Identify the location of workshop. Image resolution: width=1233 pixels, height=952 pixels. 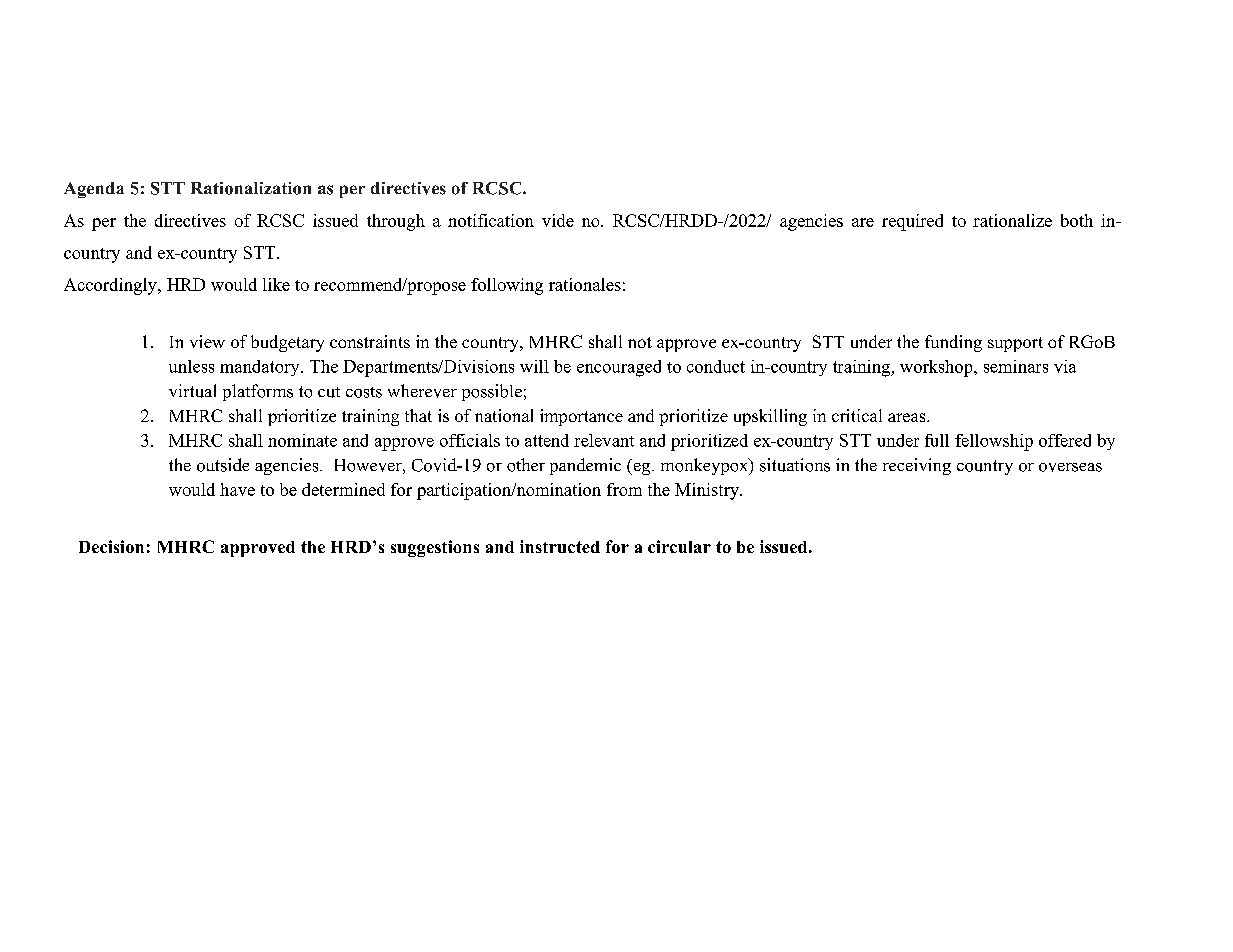
(937, 368).
